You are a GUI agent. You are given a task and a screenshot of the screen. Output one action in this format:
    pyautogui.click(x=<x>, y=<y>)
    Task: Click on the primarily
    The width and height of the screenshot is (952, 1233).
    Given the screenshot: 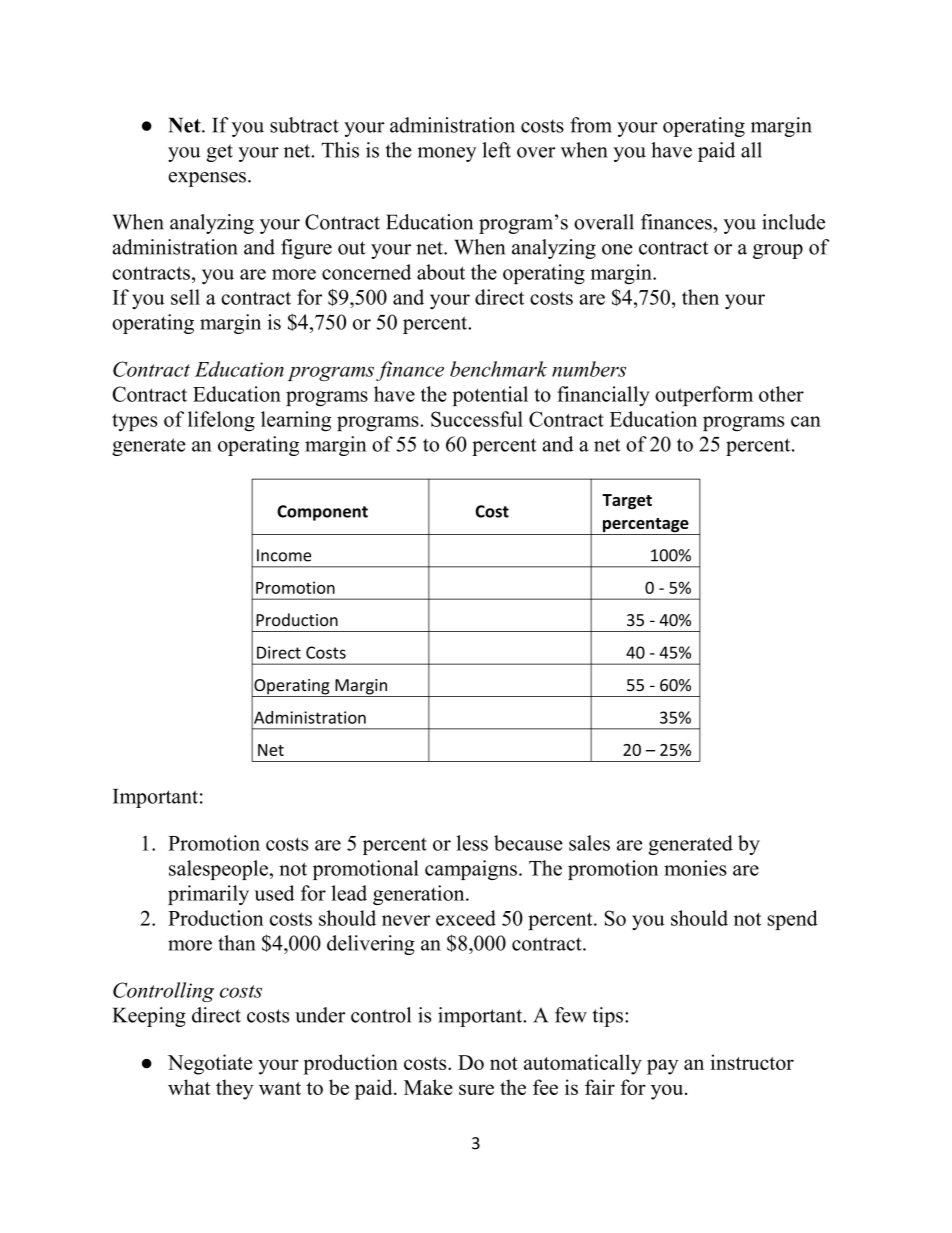 What is the action you would take?
    pyautogui.click(x=208, y=895)
